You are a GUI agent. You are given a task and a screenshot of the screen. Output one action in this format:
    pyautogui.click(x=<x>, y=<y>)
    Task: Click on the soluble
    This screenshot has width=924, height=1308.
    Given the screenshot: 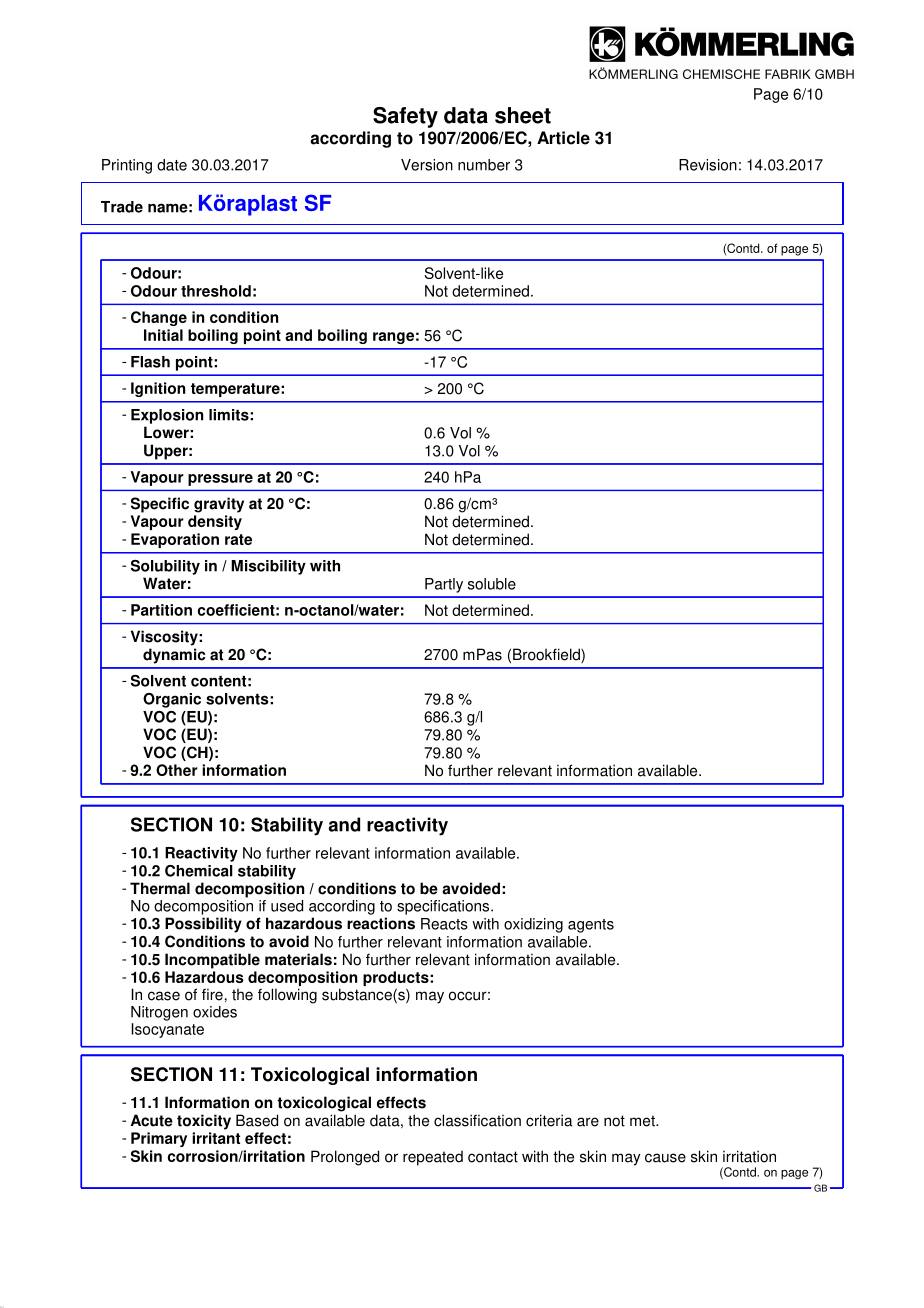 What is the action you would take?
    pyautogui.click(x=492, y=584)
